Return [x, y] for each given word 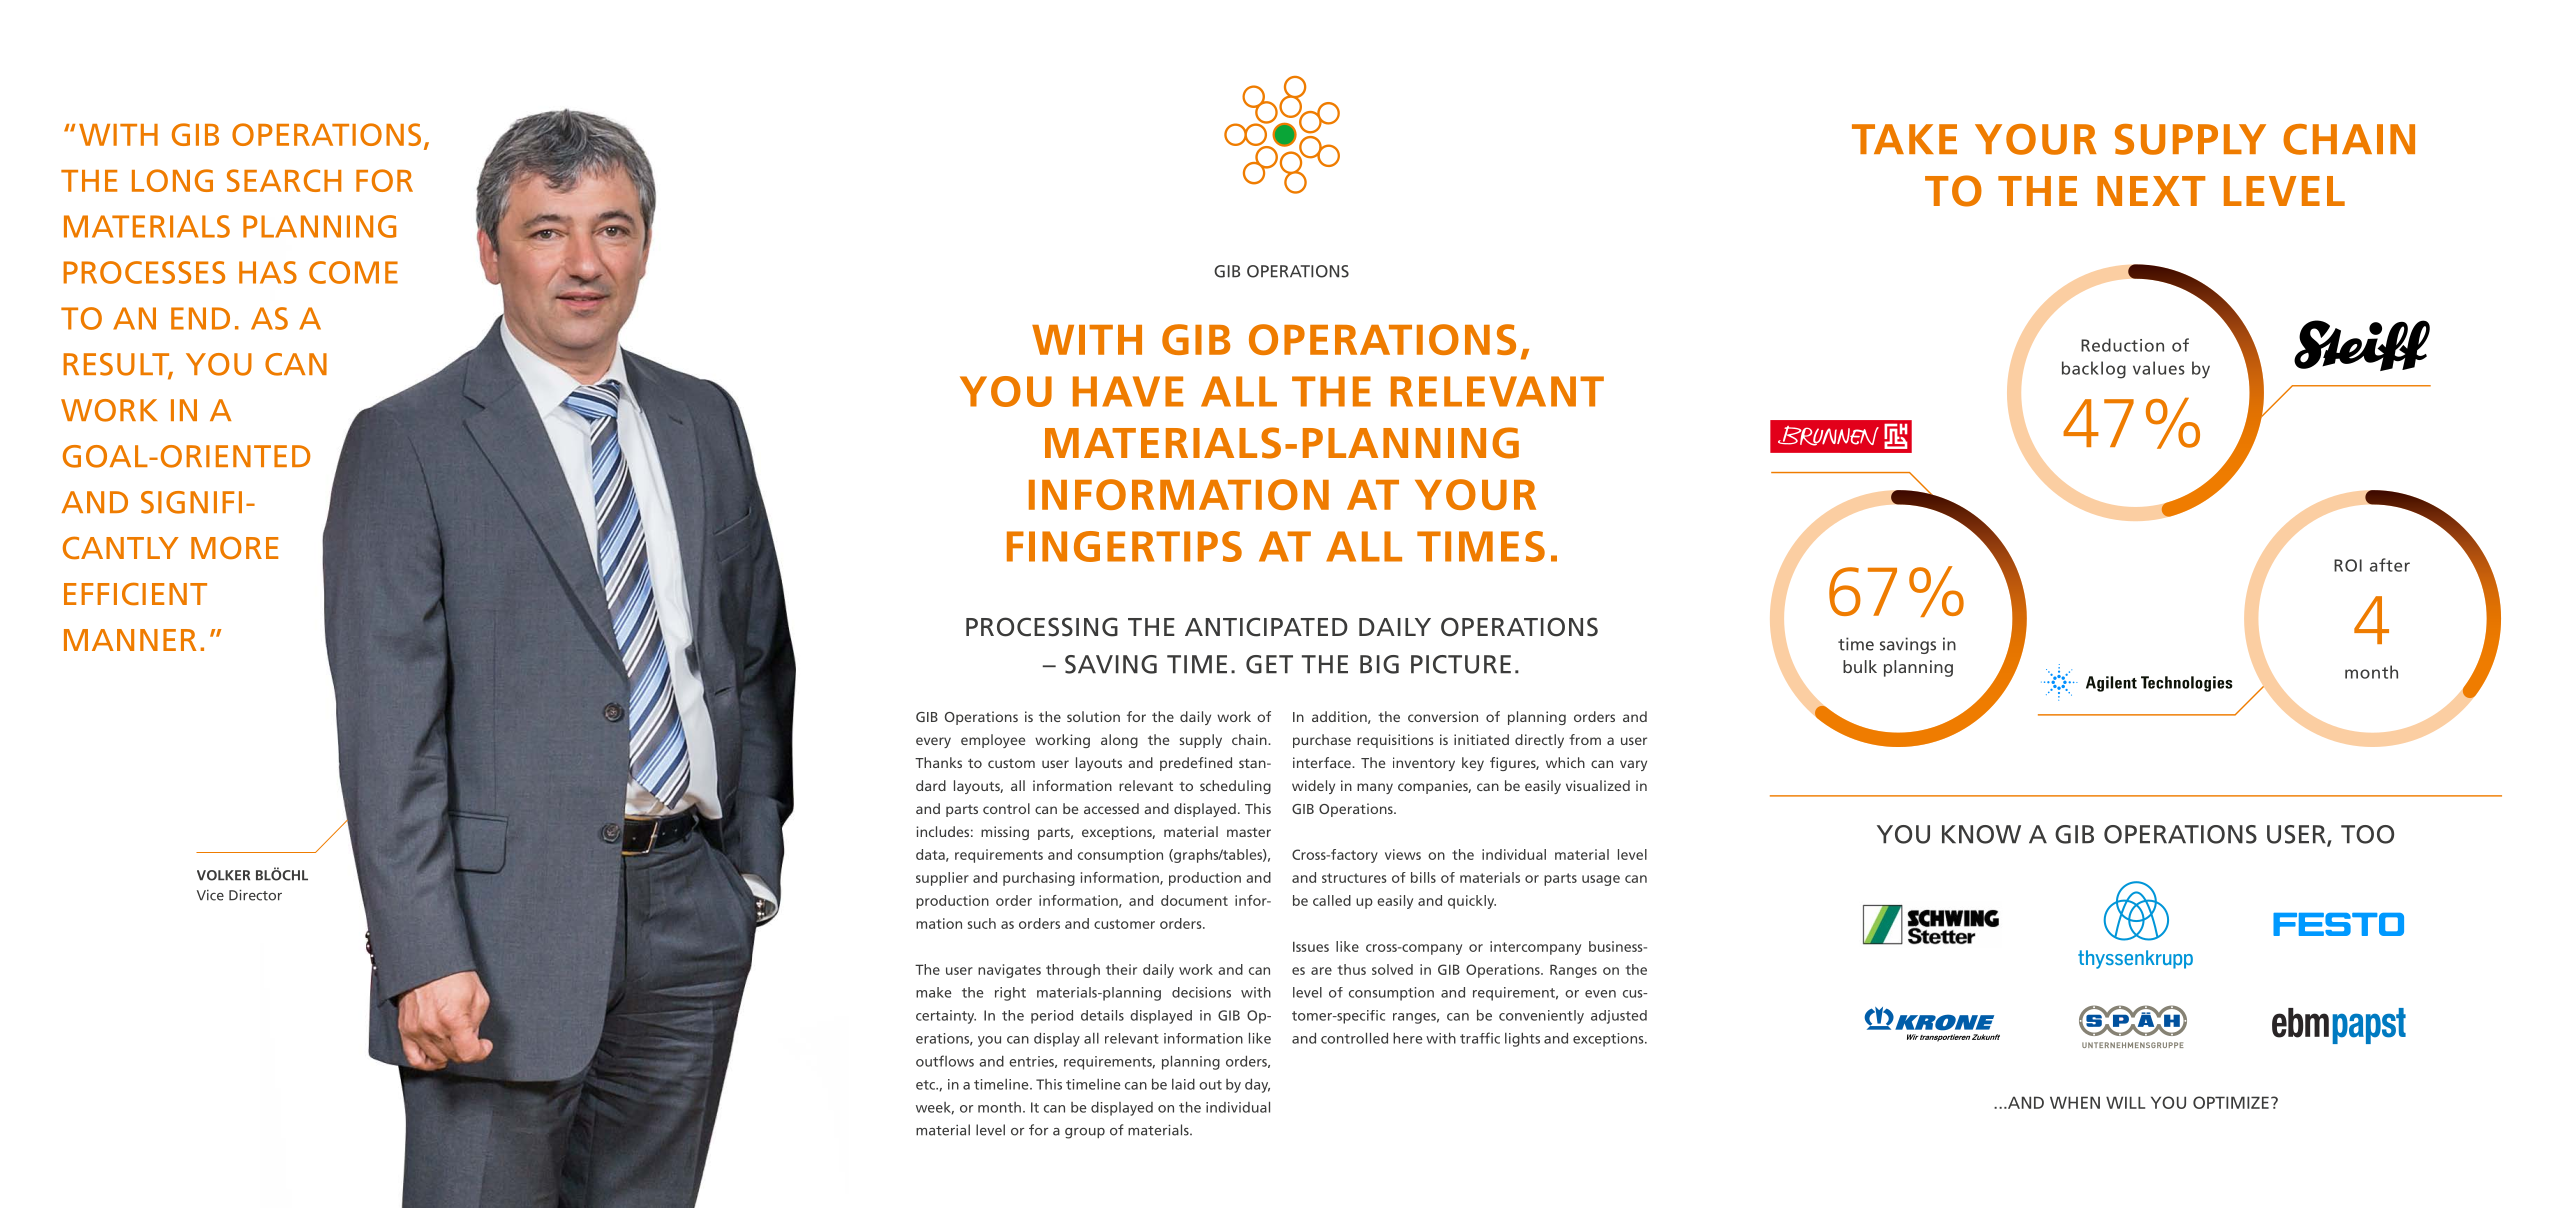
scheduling [1235, 787]
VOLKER [223, 875]
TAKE [1904, 139]
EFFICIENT [135, 594]
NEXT [2151, 191]
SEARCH [284, 180]
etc [926, 1085]
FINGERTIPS [1124, 546]
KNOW [1981, 834]
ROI [2348, 565]
